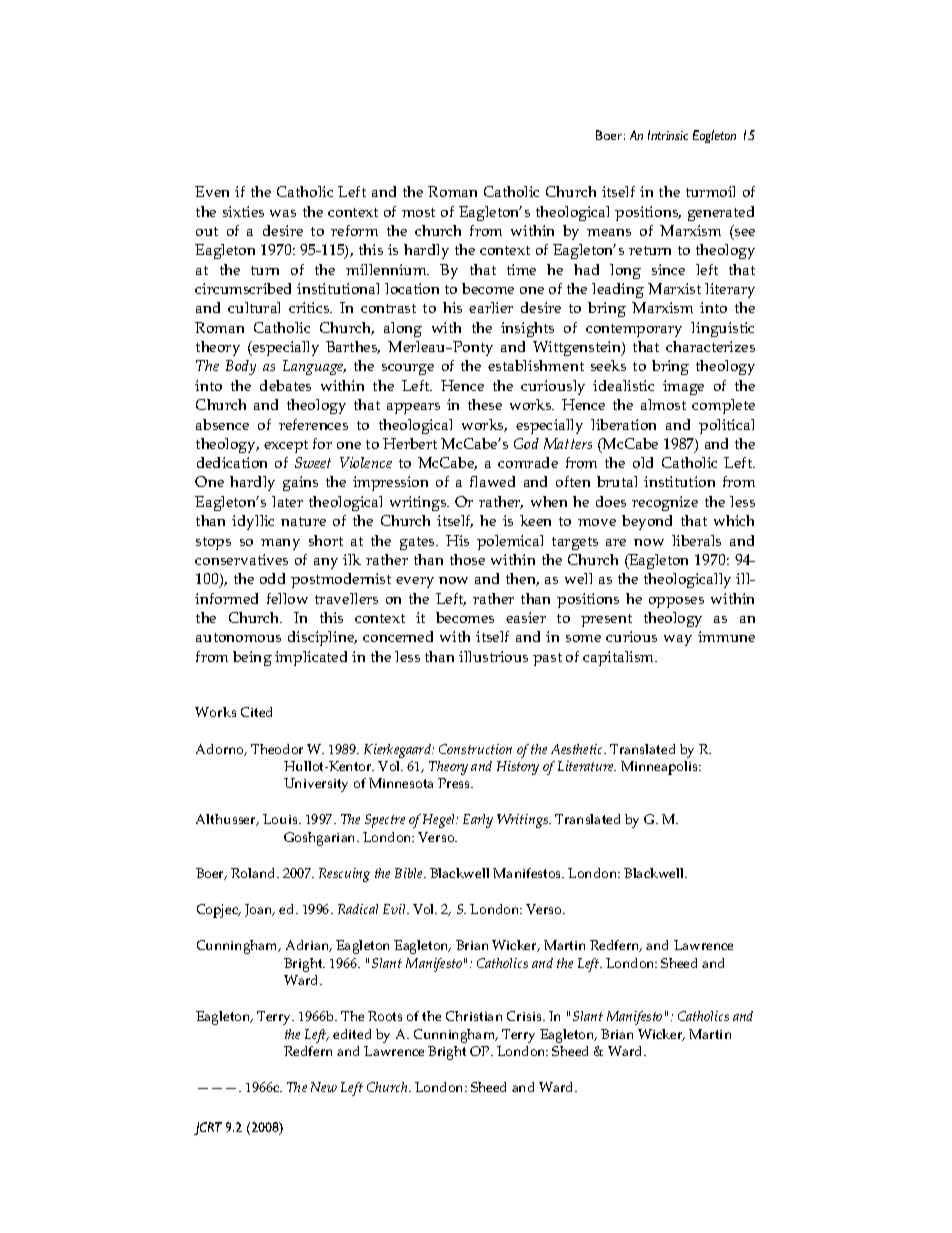 This document has width=952, height=1233. I want to click on Christian, so click(474, 1016).
